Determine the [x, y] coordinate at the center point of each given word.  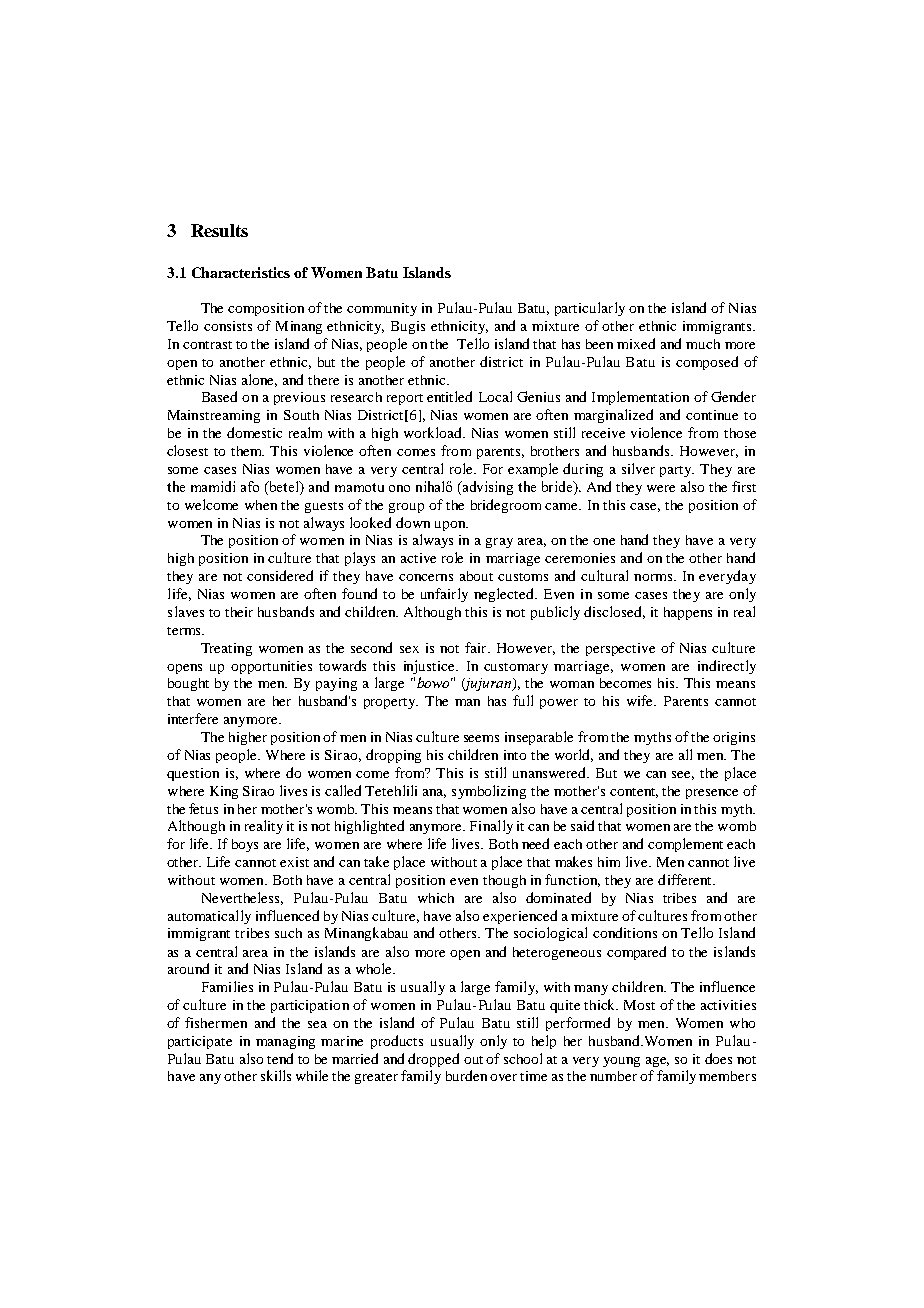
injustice [431, 667]
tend [280, 1058]
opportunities [271, 667]
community [382, 309]
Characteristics [241, 272]
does [718, 1058]
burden [466, 1075]
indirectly [727, 667]
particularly [590, 309]
